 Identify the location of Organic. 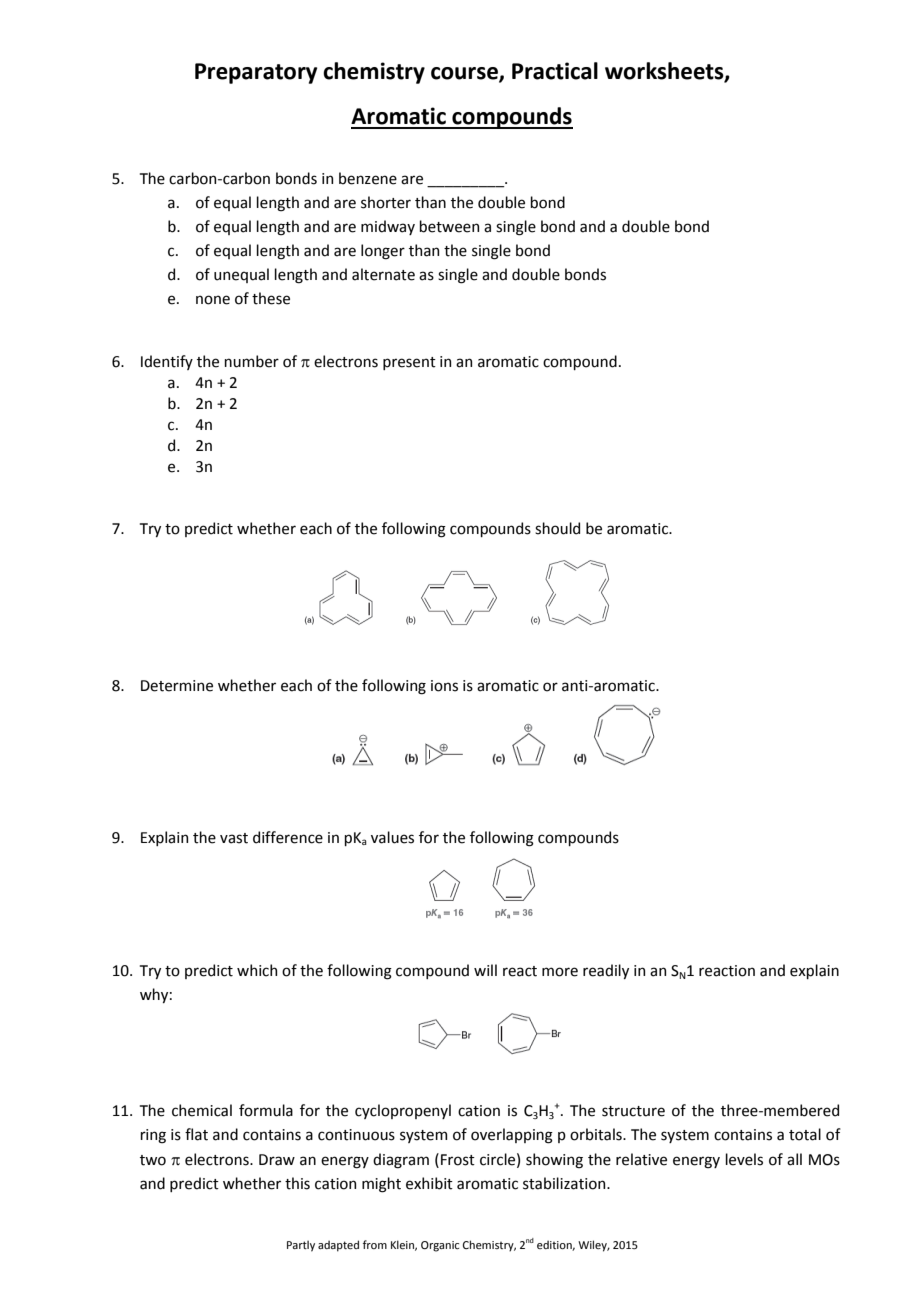
(440, 1246).
